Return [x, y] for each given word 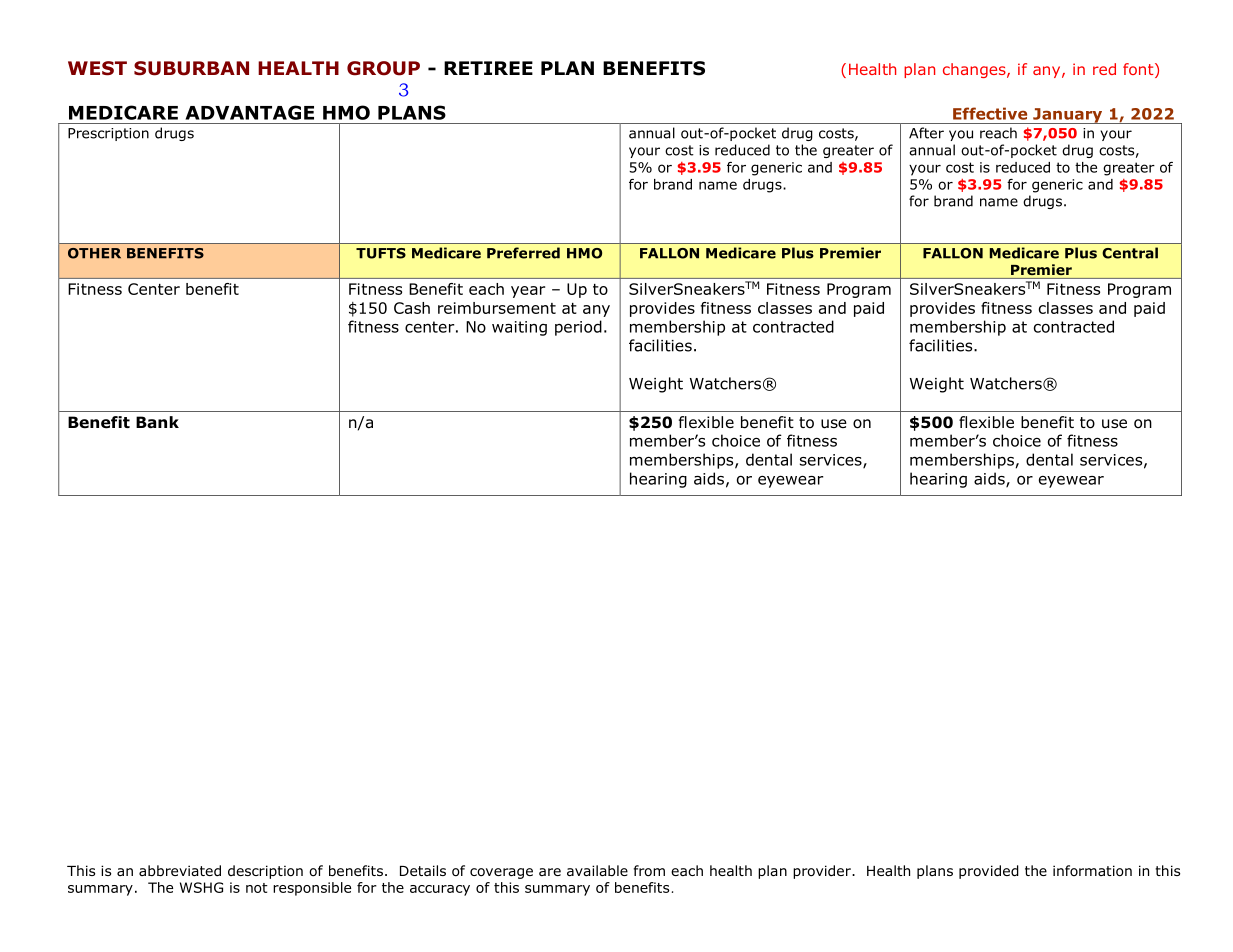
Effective [990, 113]
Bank [157, 422]
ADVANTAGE [249, 112]
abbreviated [180, 870]
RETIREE [488, 68]
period [578, 328]
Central [1130, 253]
